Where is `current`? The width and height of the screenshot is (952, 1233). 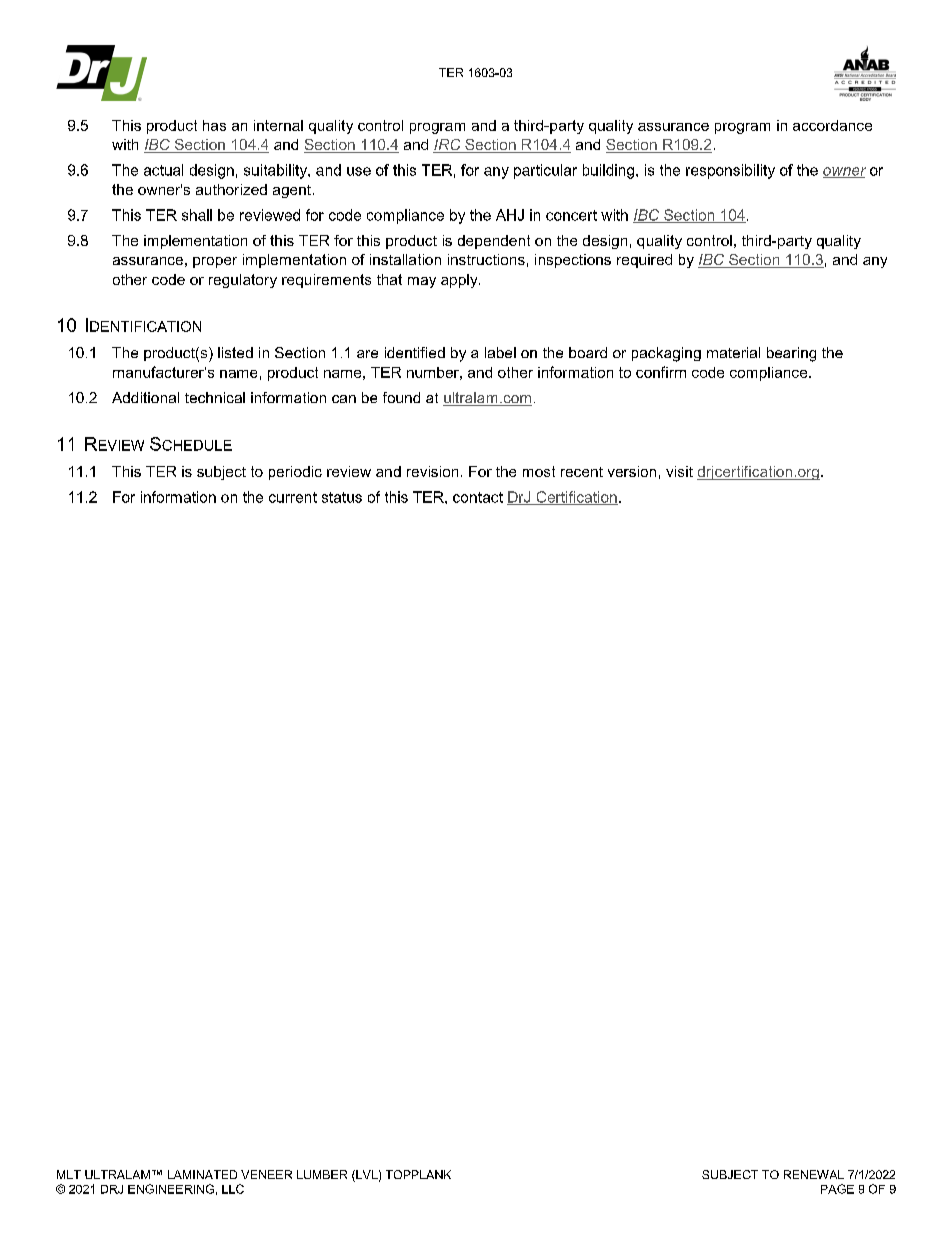 current is located at coordinates (293, 497).
